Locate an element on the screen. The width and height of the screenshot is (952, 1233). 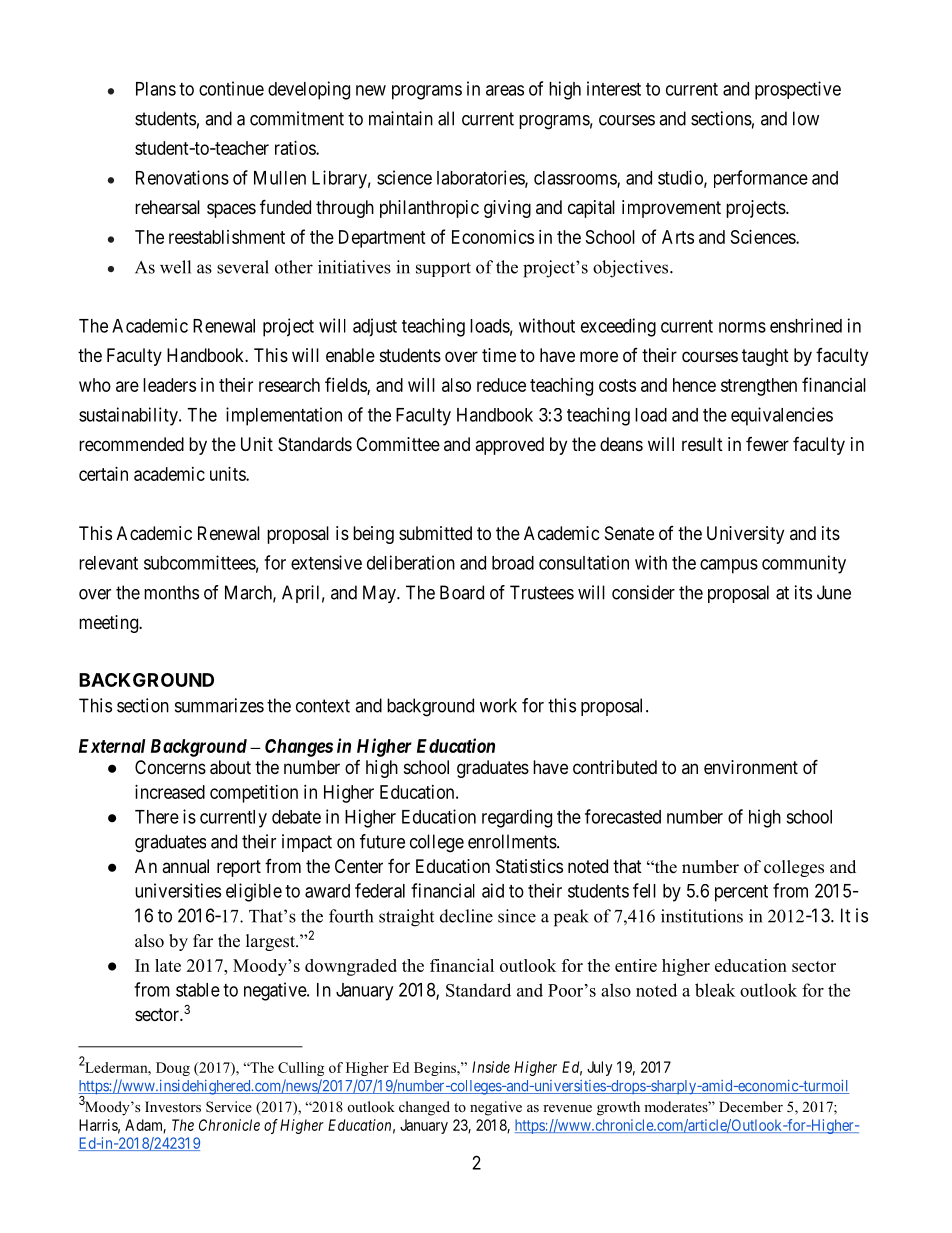
Begins is located at coordinates (436, 1069).
